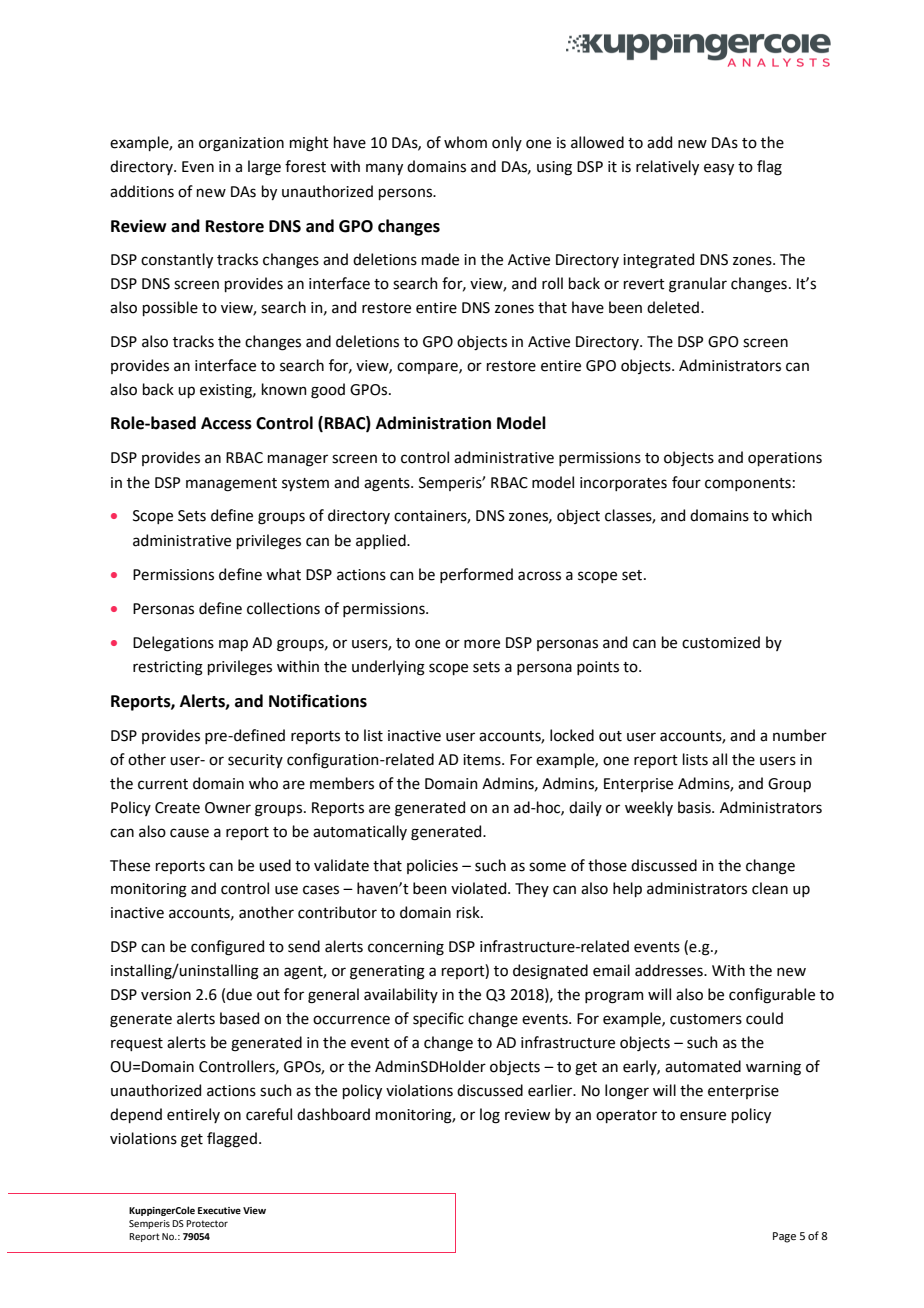 Image resolution: width=924 pixels, height=1308 pixels. What do you see at coordinates (241, 144) in the screenshot?
I see `organization` at bounding box center [241, 144].
